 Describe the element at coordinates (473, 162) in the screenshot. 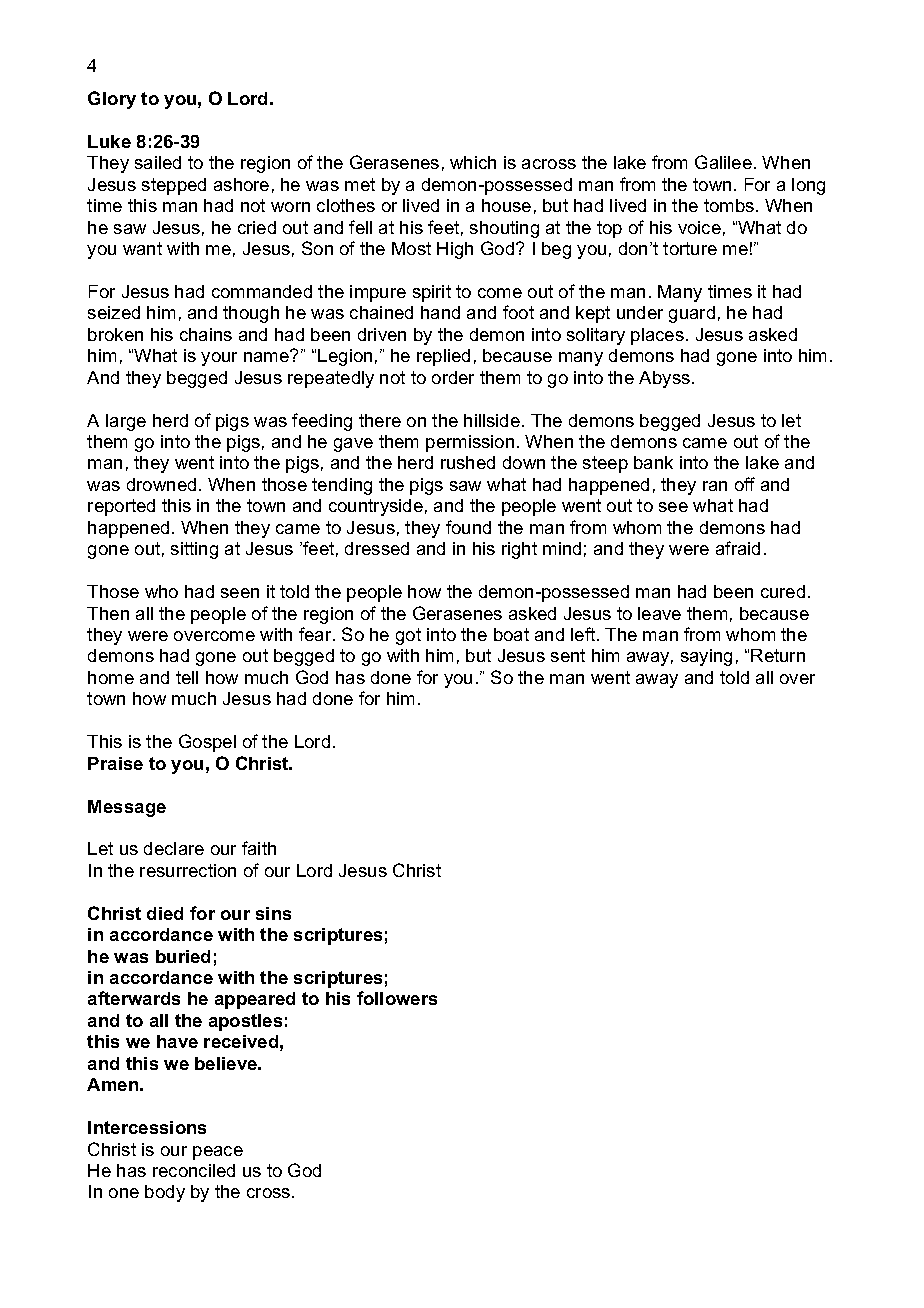

I see `which` at that location.
